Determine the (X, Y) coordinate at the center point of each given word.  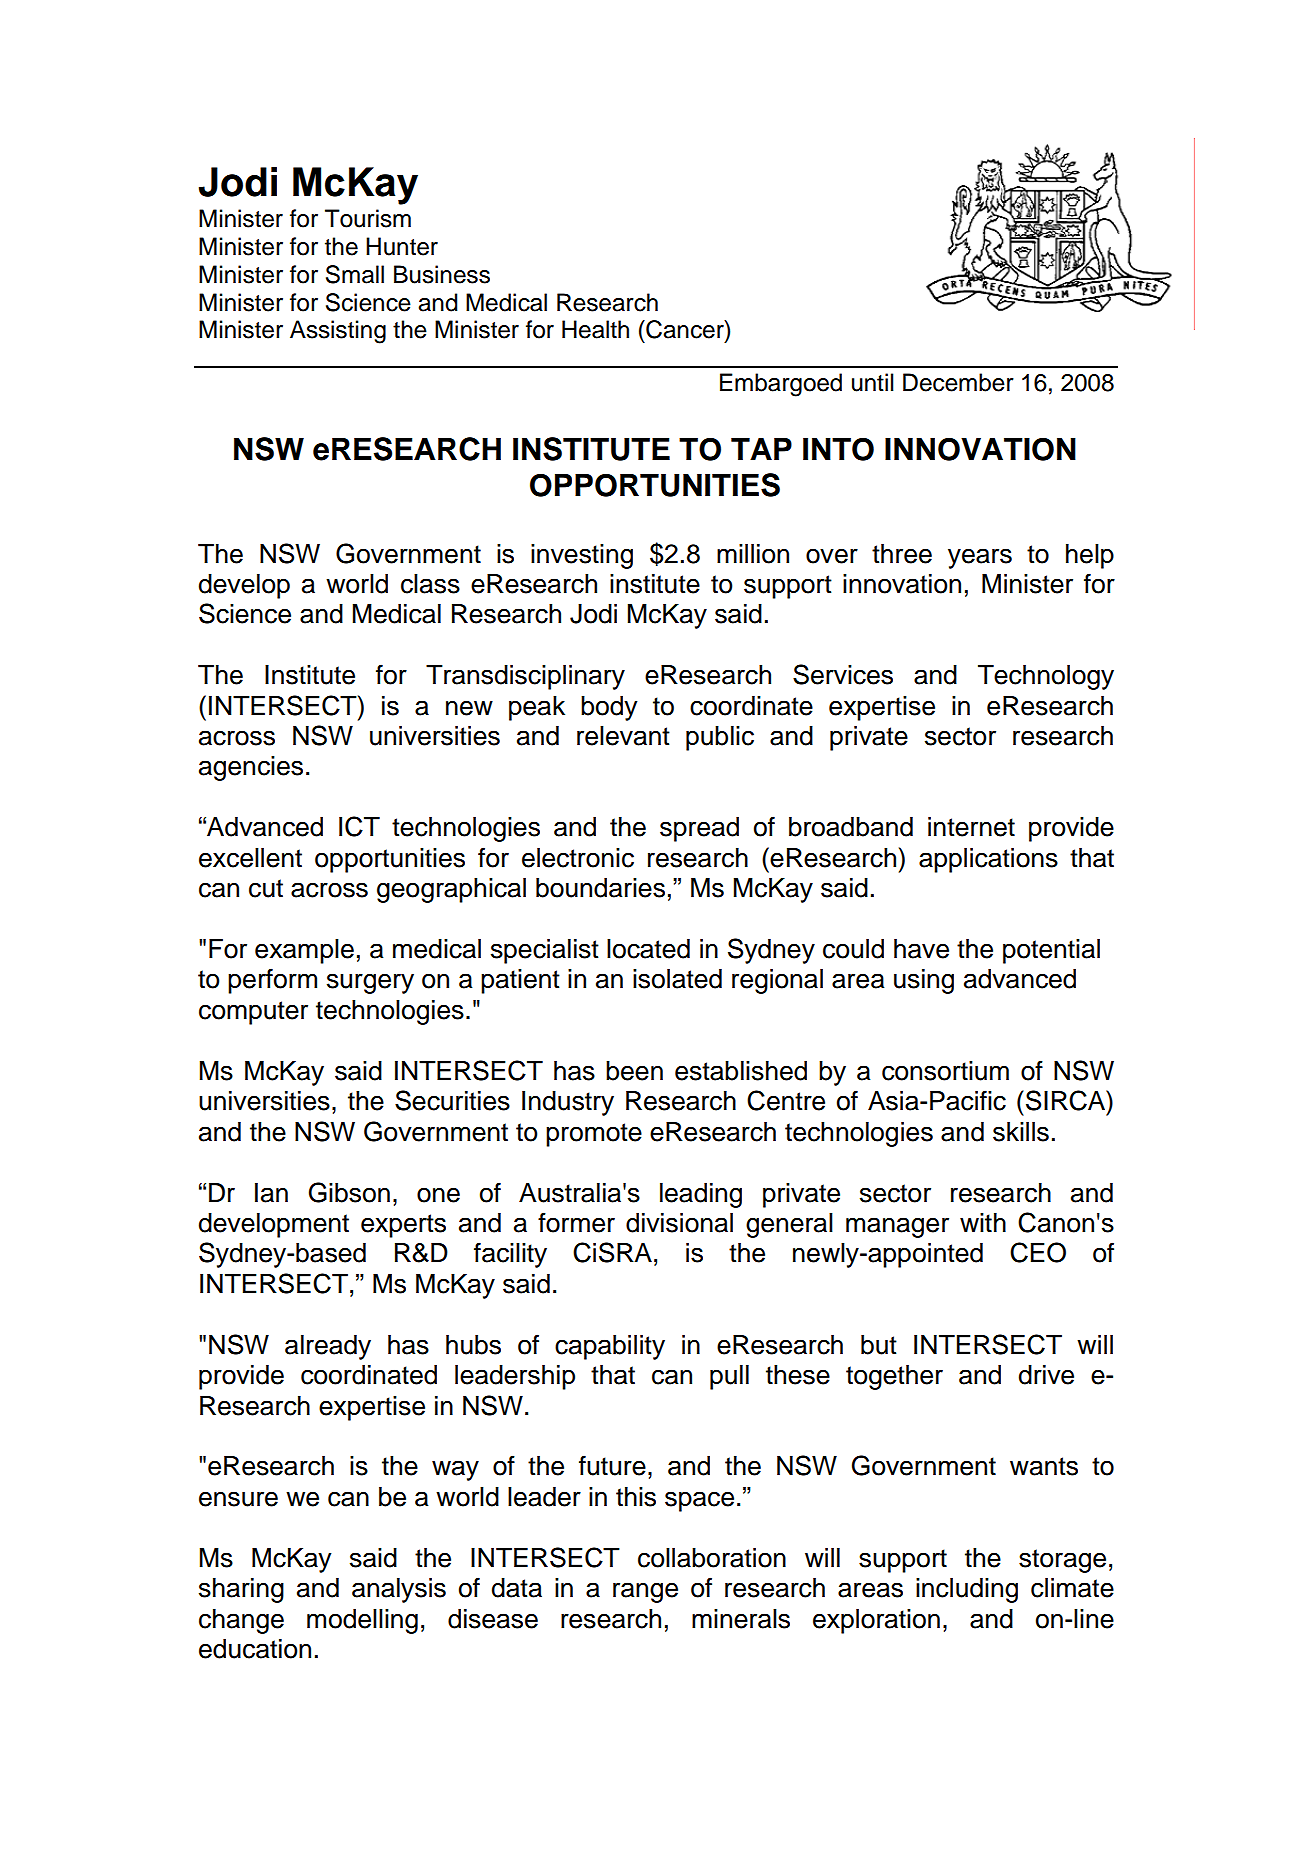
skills (1021, 1132)
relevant (623, 736)
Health (595, 329)
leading (701, 1195)
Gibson (349, 1192)
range (645, 1592)
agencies (251, 768)
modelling (362, 1621)
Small (355, 274)
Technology (1046, 677)
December (958, 382)
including (967, 1590)
